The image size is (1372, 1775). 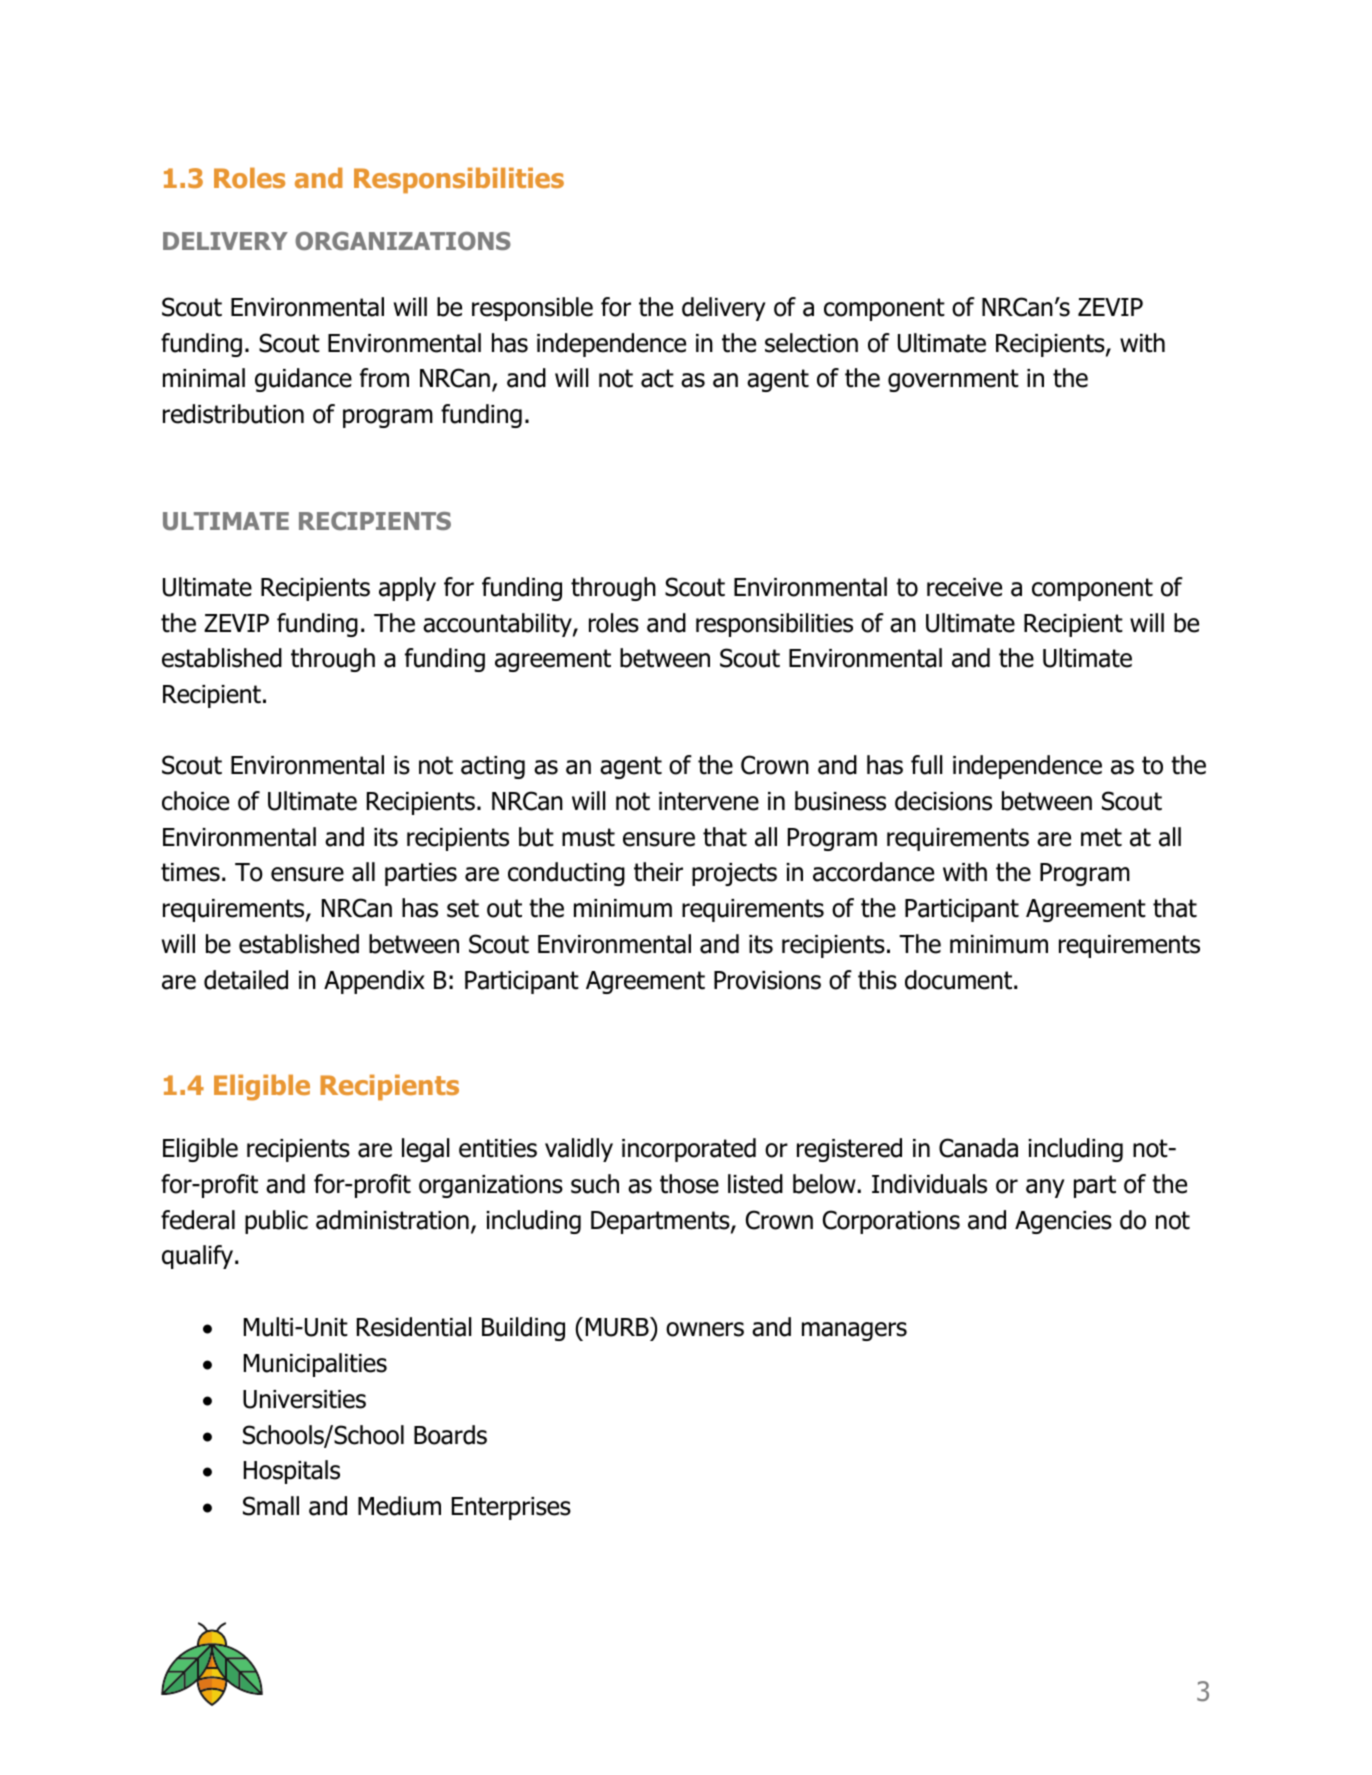 What do you see at coordinates (689, 1150) in the document?
I see `incorporated` at bounding box center [689, 1150].
